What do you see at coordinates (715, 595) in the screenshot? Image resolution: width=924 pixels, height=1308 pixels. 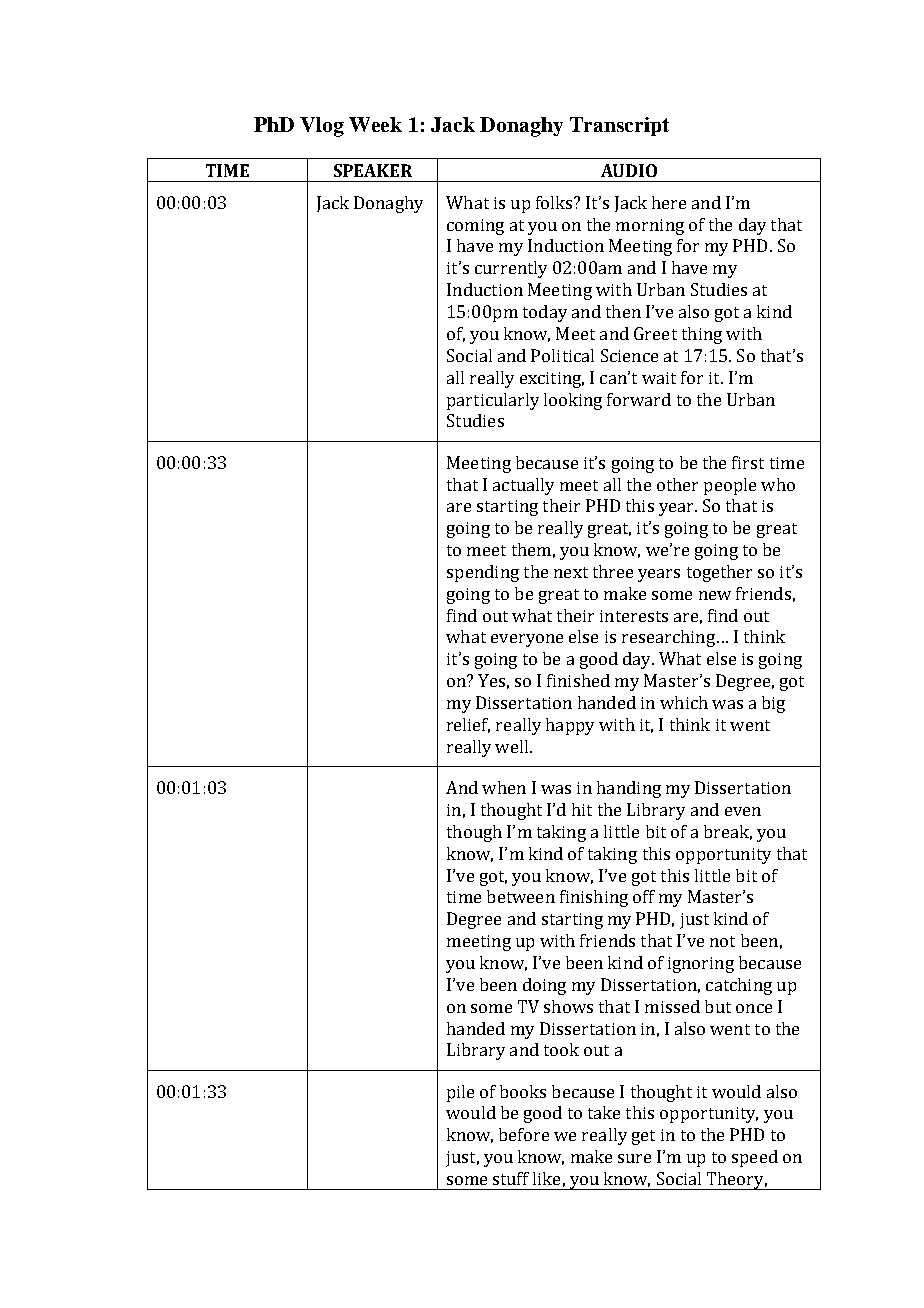 I see `new` at bounding box center [715, 595].
